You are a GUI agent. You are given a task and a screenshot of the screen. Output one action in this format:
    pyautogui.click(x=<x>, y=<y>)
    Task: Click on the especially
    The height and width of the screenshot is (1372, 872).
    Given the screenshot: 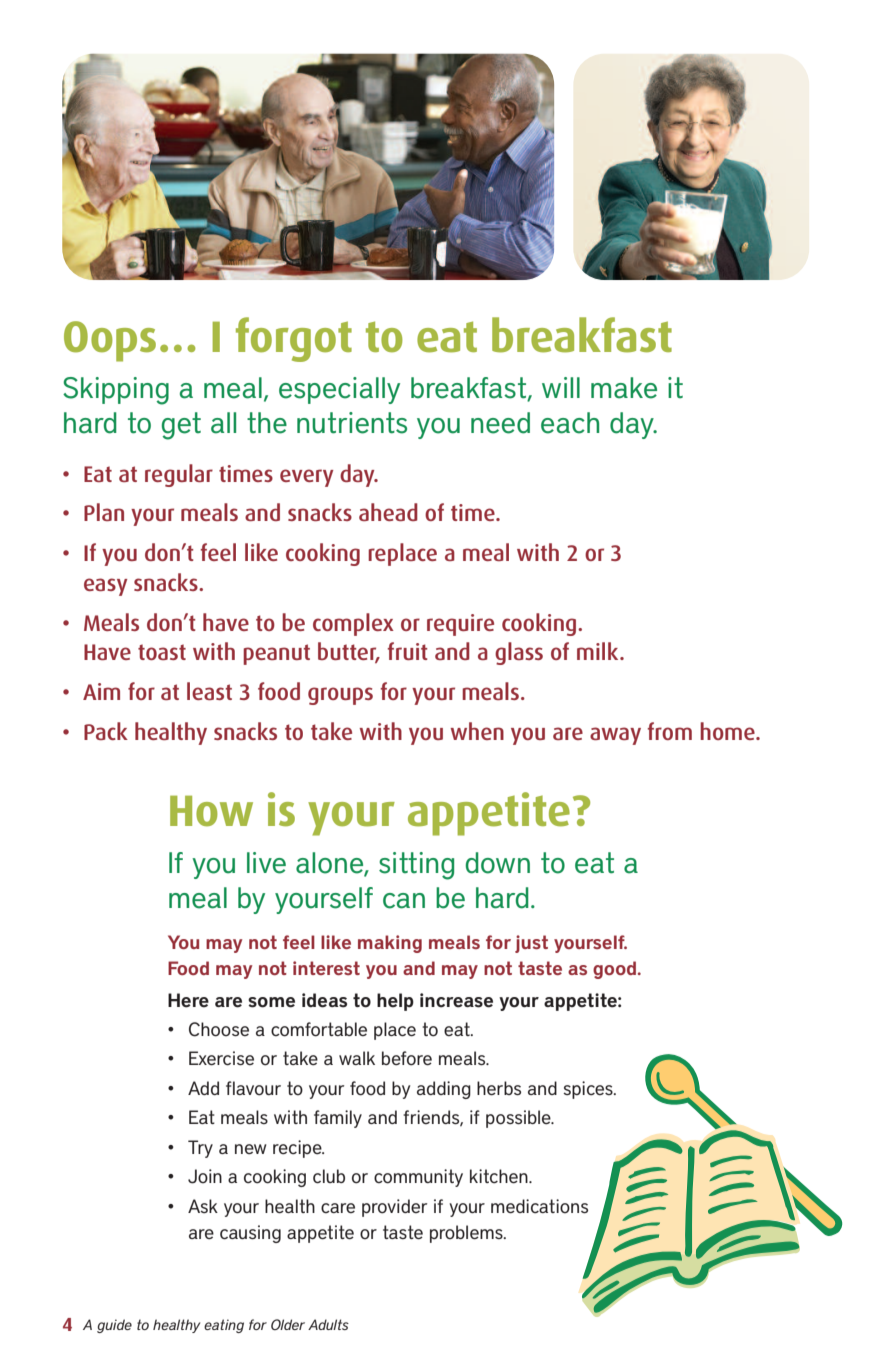 What is the action you would take?
    pyautogui.click(x=339, y=390)
